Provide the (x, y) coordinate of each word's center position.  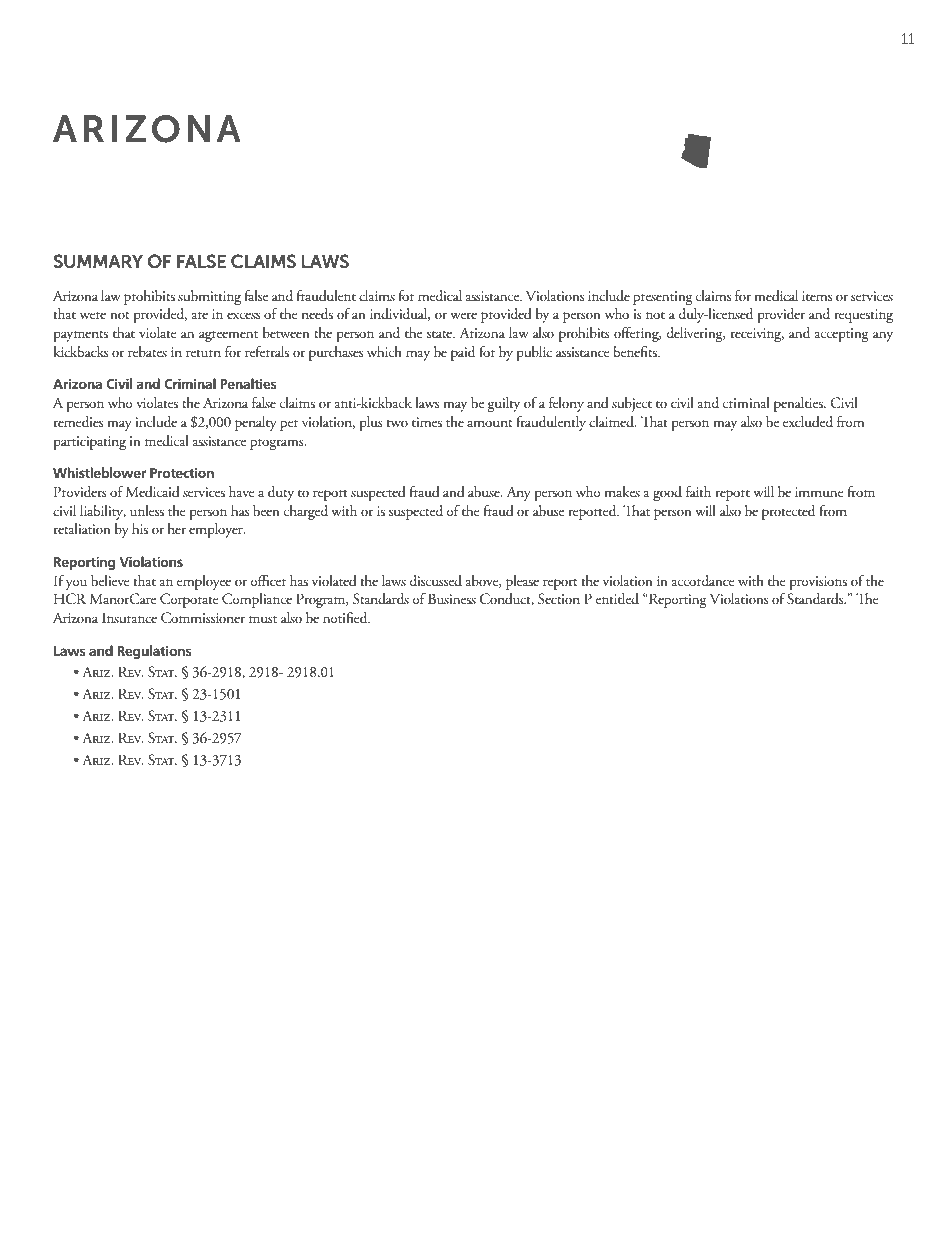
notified (346, 618)
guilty (504, 404)
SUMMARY (98, 261)
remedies (78, 422)
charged (306, 512)
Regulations (154, 652)
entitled (617, 598)
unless (147, 511)
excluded (808, 422)
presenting (663, 298)
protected (788, 512)
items (817, 296)
